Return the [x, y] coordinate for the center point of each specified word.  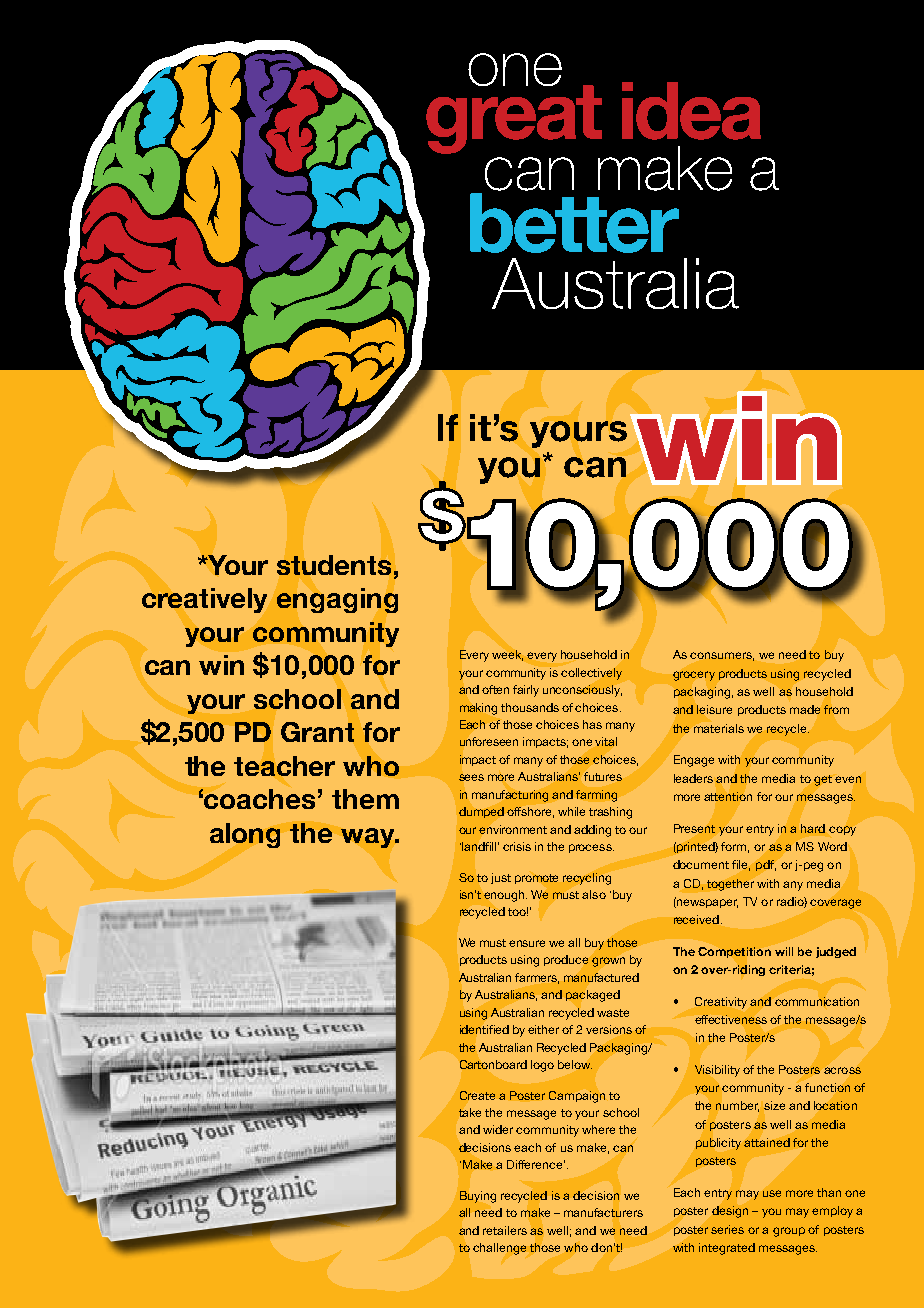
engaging [337, 600]
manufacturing [510, 796]
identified [484, 1029]
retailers [505, 1230]
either [543, 1029]
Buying [478, 1197]
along [245, 835]
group [789, 1232]
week [507, 655]
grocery [694, 676]
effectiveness [731, 1019]
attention [728, 796]
